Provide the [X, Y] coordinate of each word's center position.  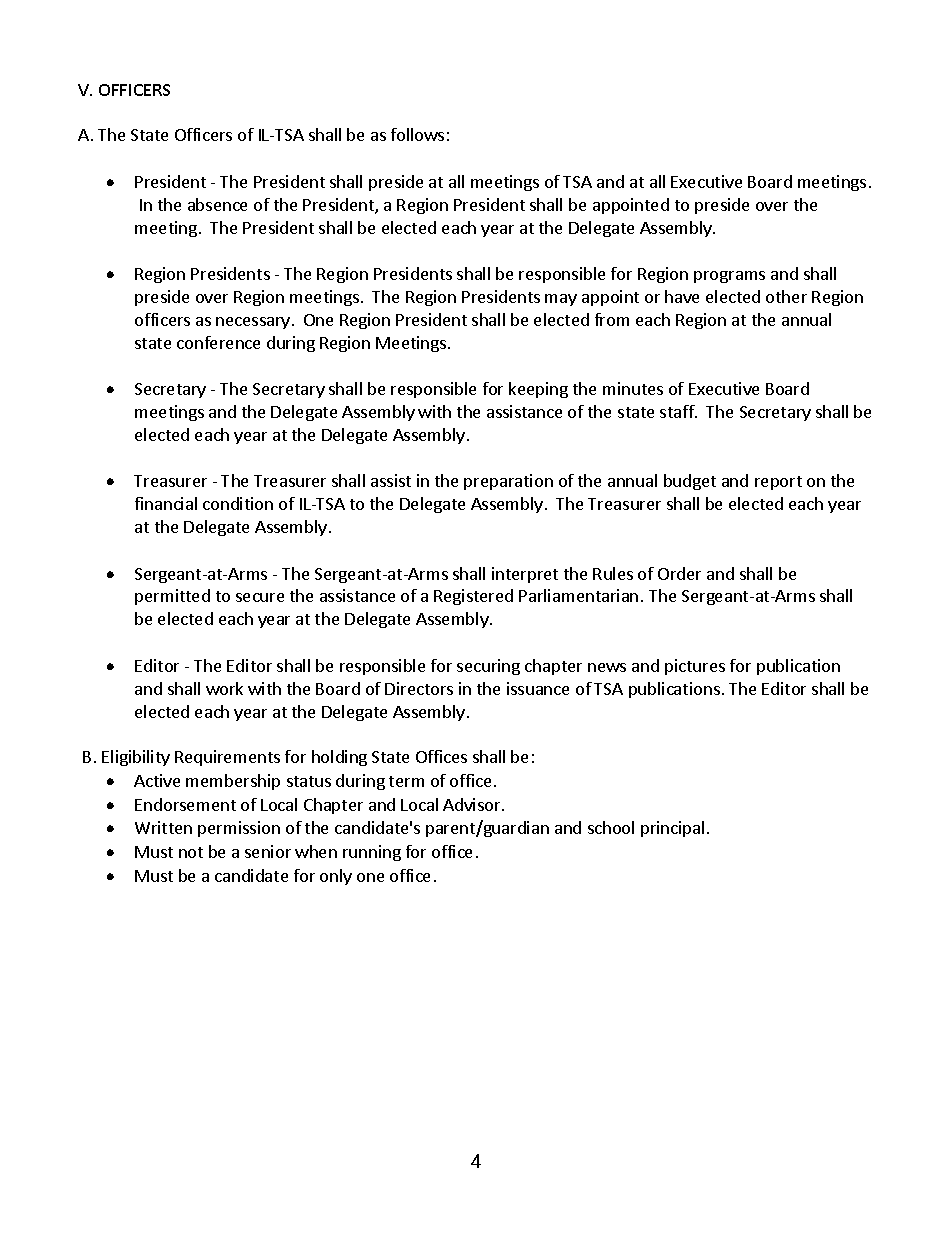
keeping [538, 390]
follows [417, 134]
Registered [473, 597]
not [191, 852]
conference [218, 342]
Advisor [473, 804]
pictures [695, 667]
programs [729, 277]
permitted [172, 597]
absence [217, 204]
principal [672, 829]
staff [678, 411]
